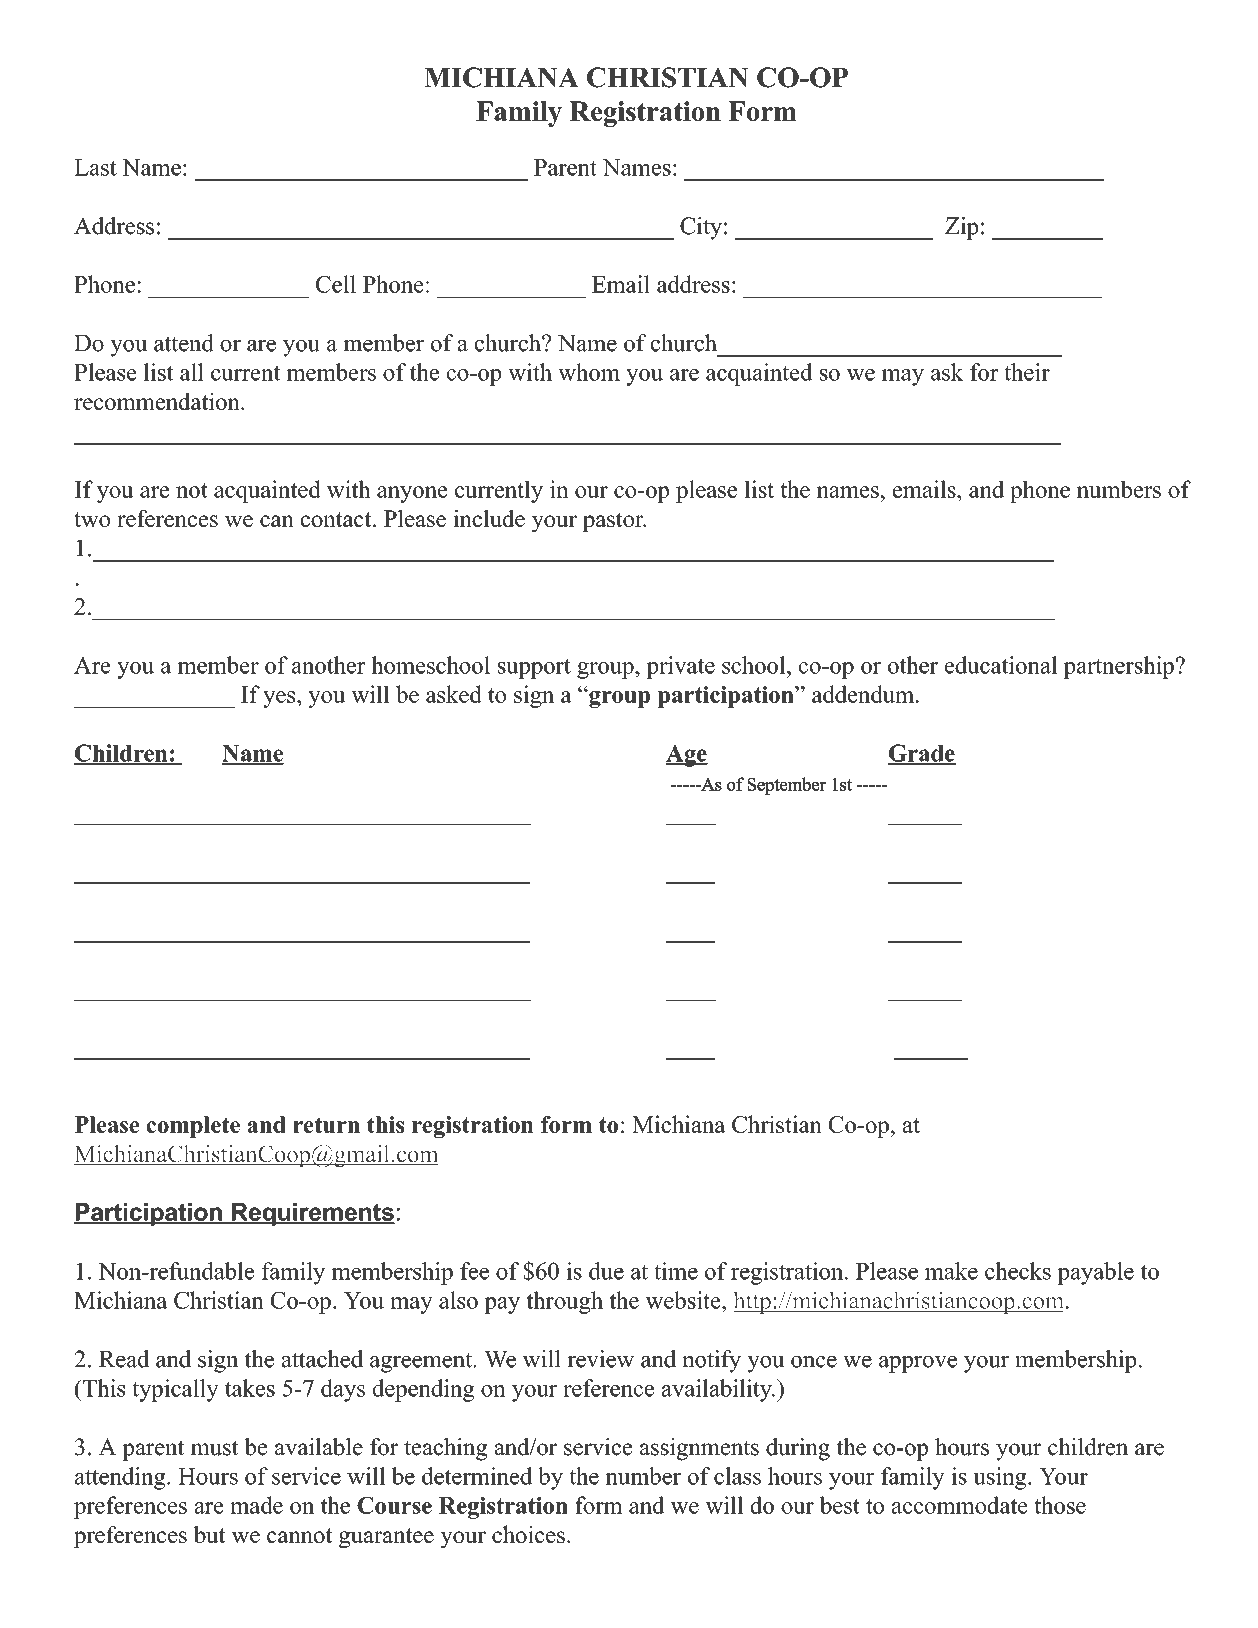 The image size is (1258, 1628). Describe the element at coordinates (336, 519) in the screenshot. I see `contact` at that location.
